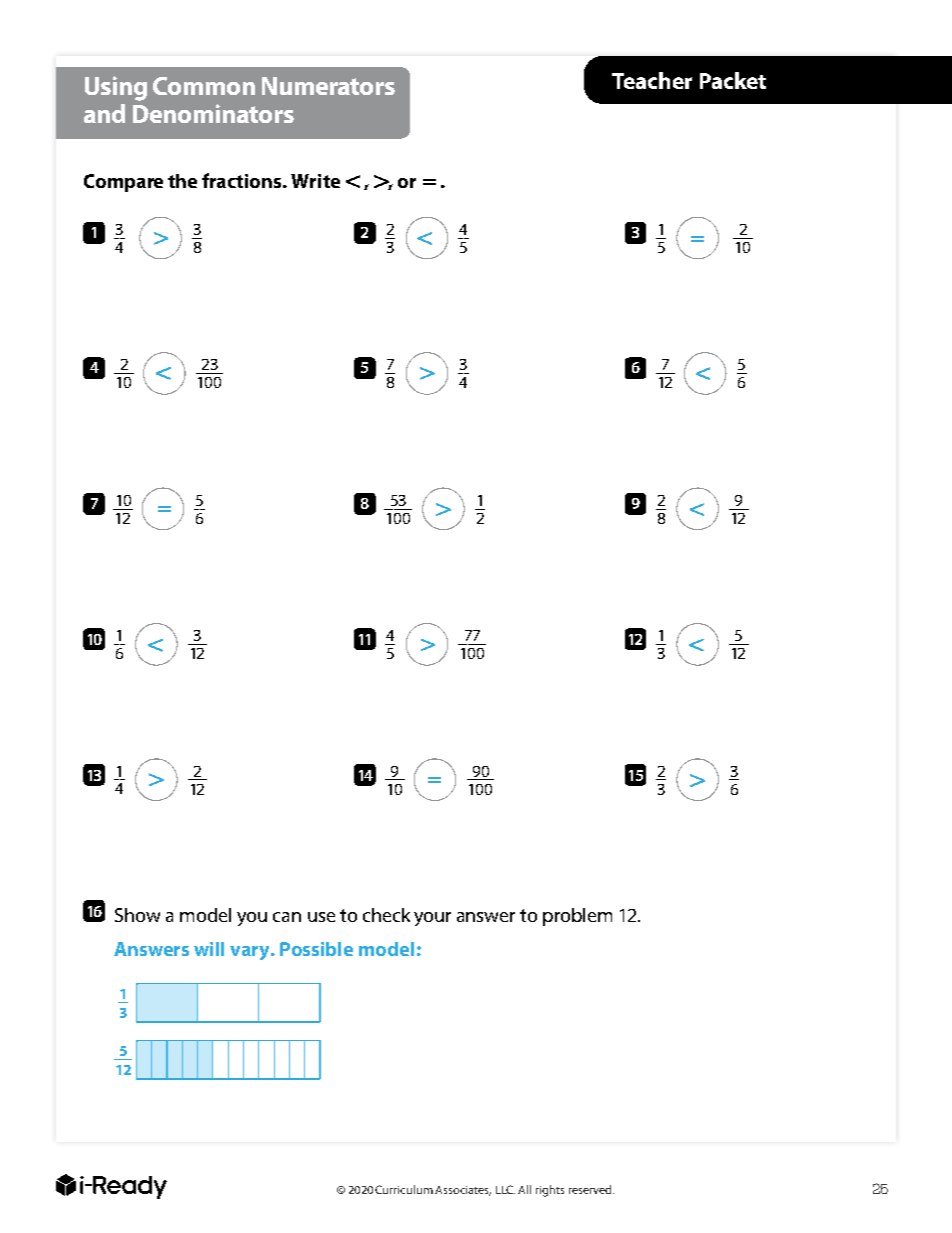  What do you see at coordinates (432, 919) in the screenshot?
I see `your` at bounding box center [432, 919].
